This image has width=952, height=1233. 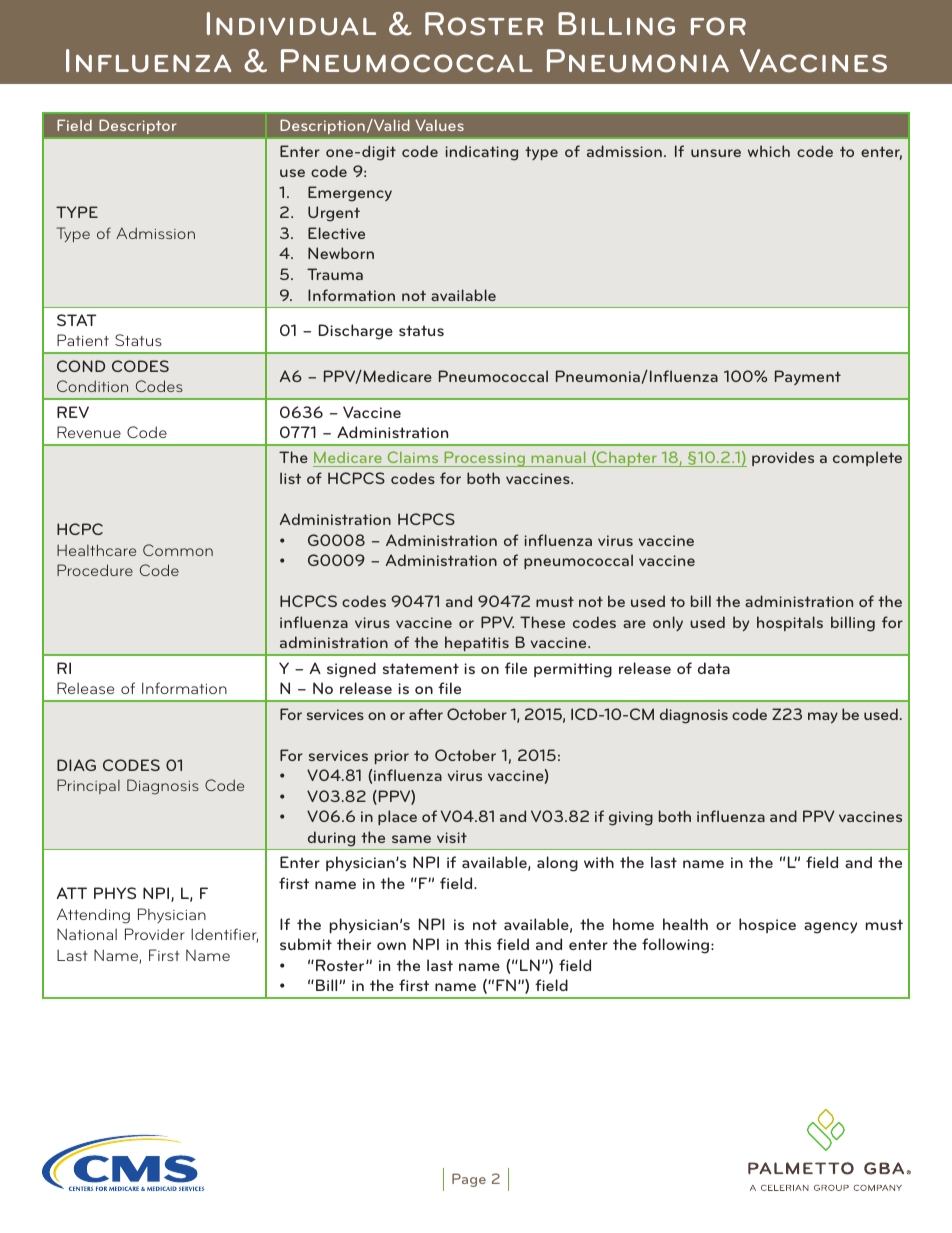 What do you see at coordinates (138, 126) in the image?
I see `Descriptor` at bounding box center [138, 126].
